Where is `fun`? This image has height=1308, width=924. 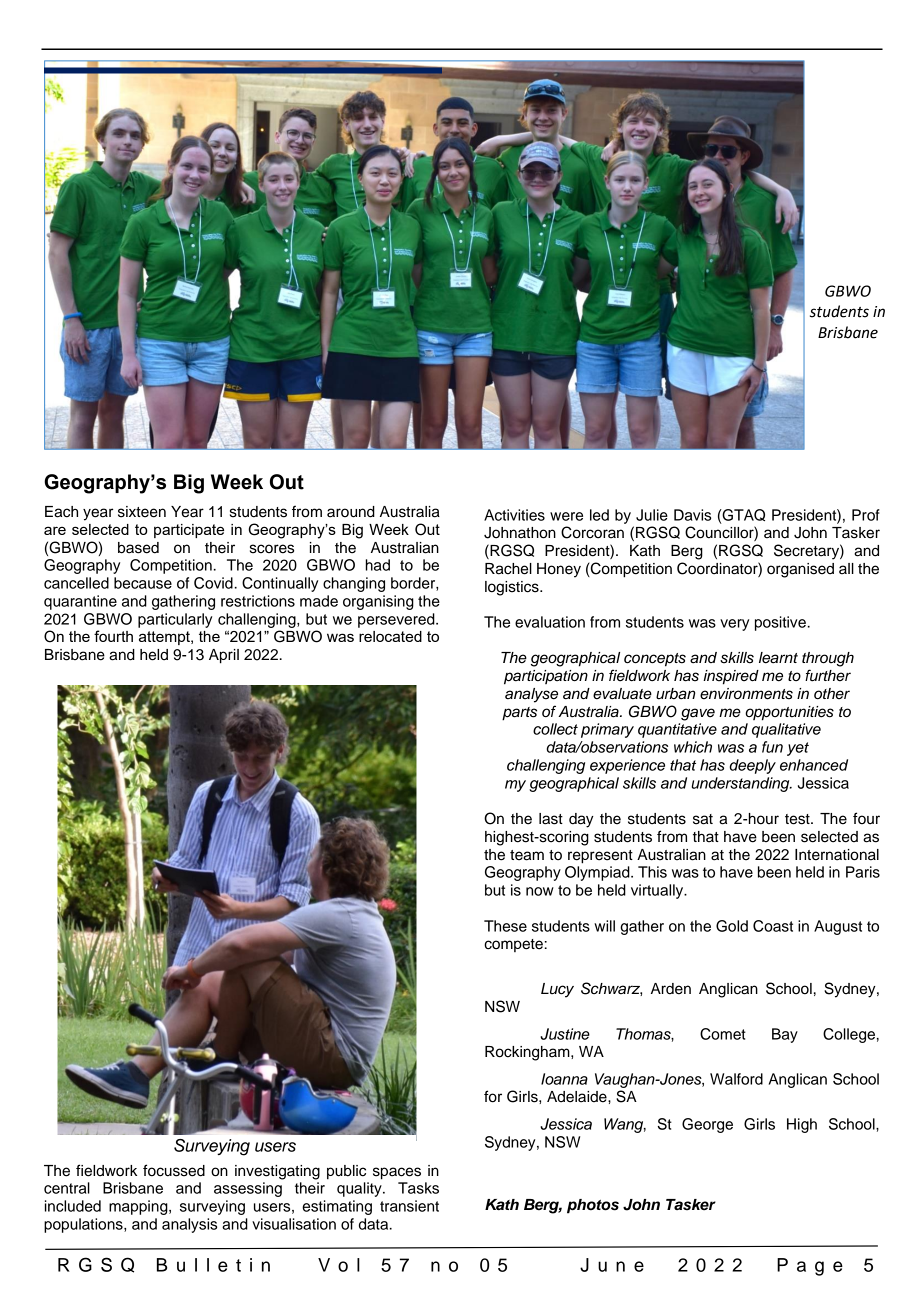
fun is located at coordinates (772, 747).
